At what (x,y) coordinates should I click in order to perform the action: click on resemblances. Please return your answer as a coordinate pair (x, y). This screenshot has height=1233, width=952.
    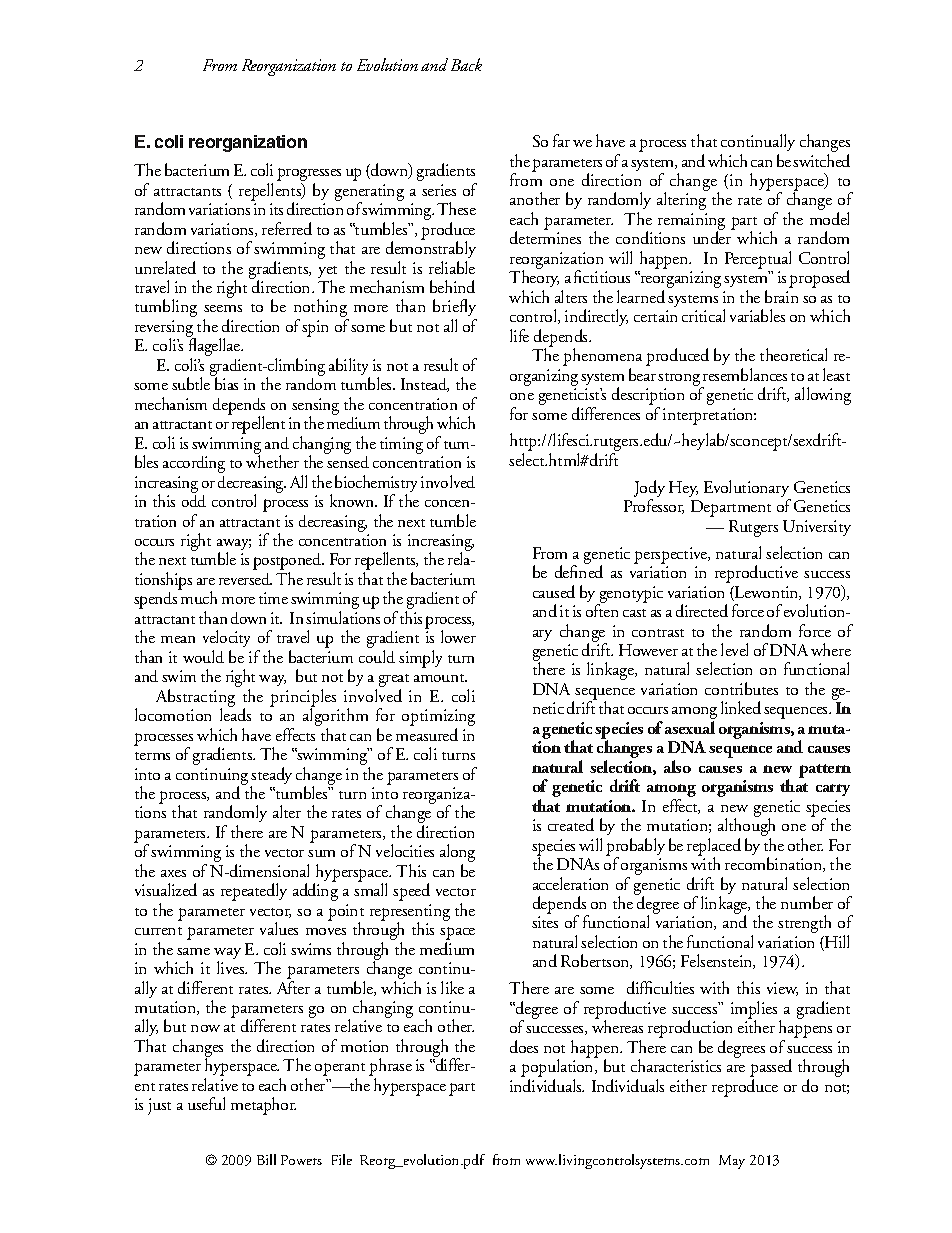
    Looking at the image, I should click on (745, 374).
